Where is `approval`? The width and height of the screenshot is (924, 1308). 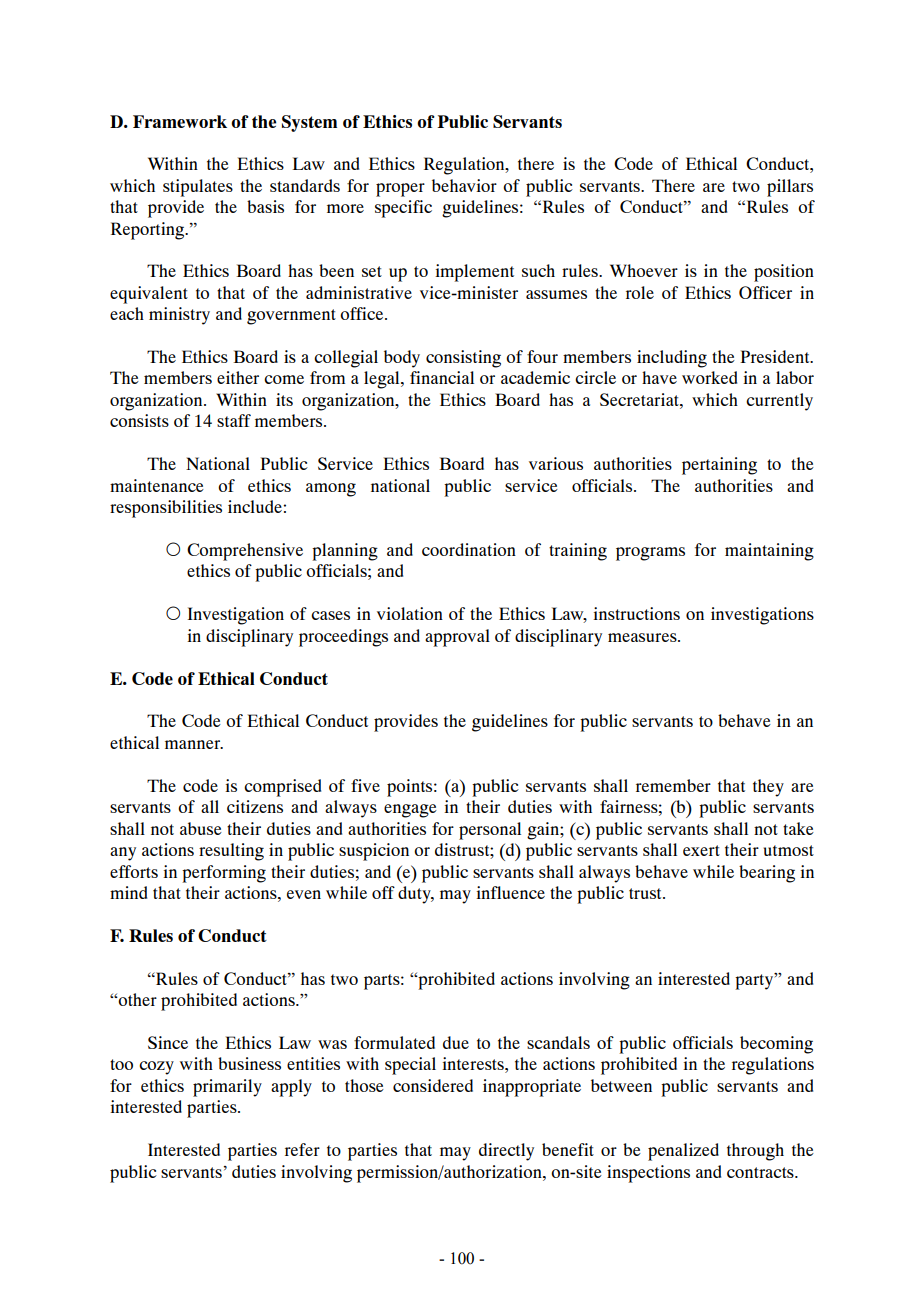
approval is located at coordinates (457, 638).
